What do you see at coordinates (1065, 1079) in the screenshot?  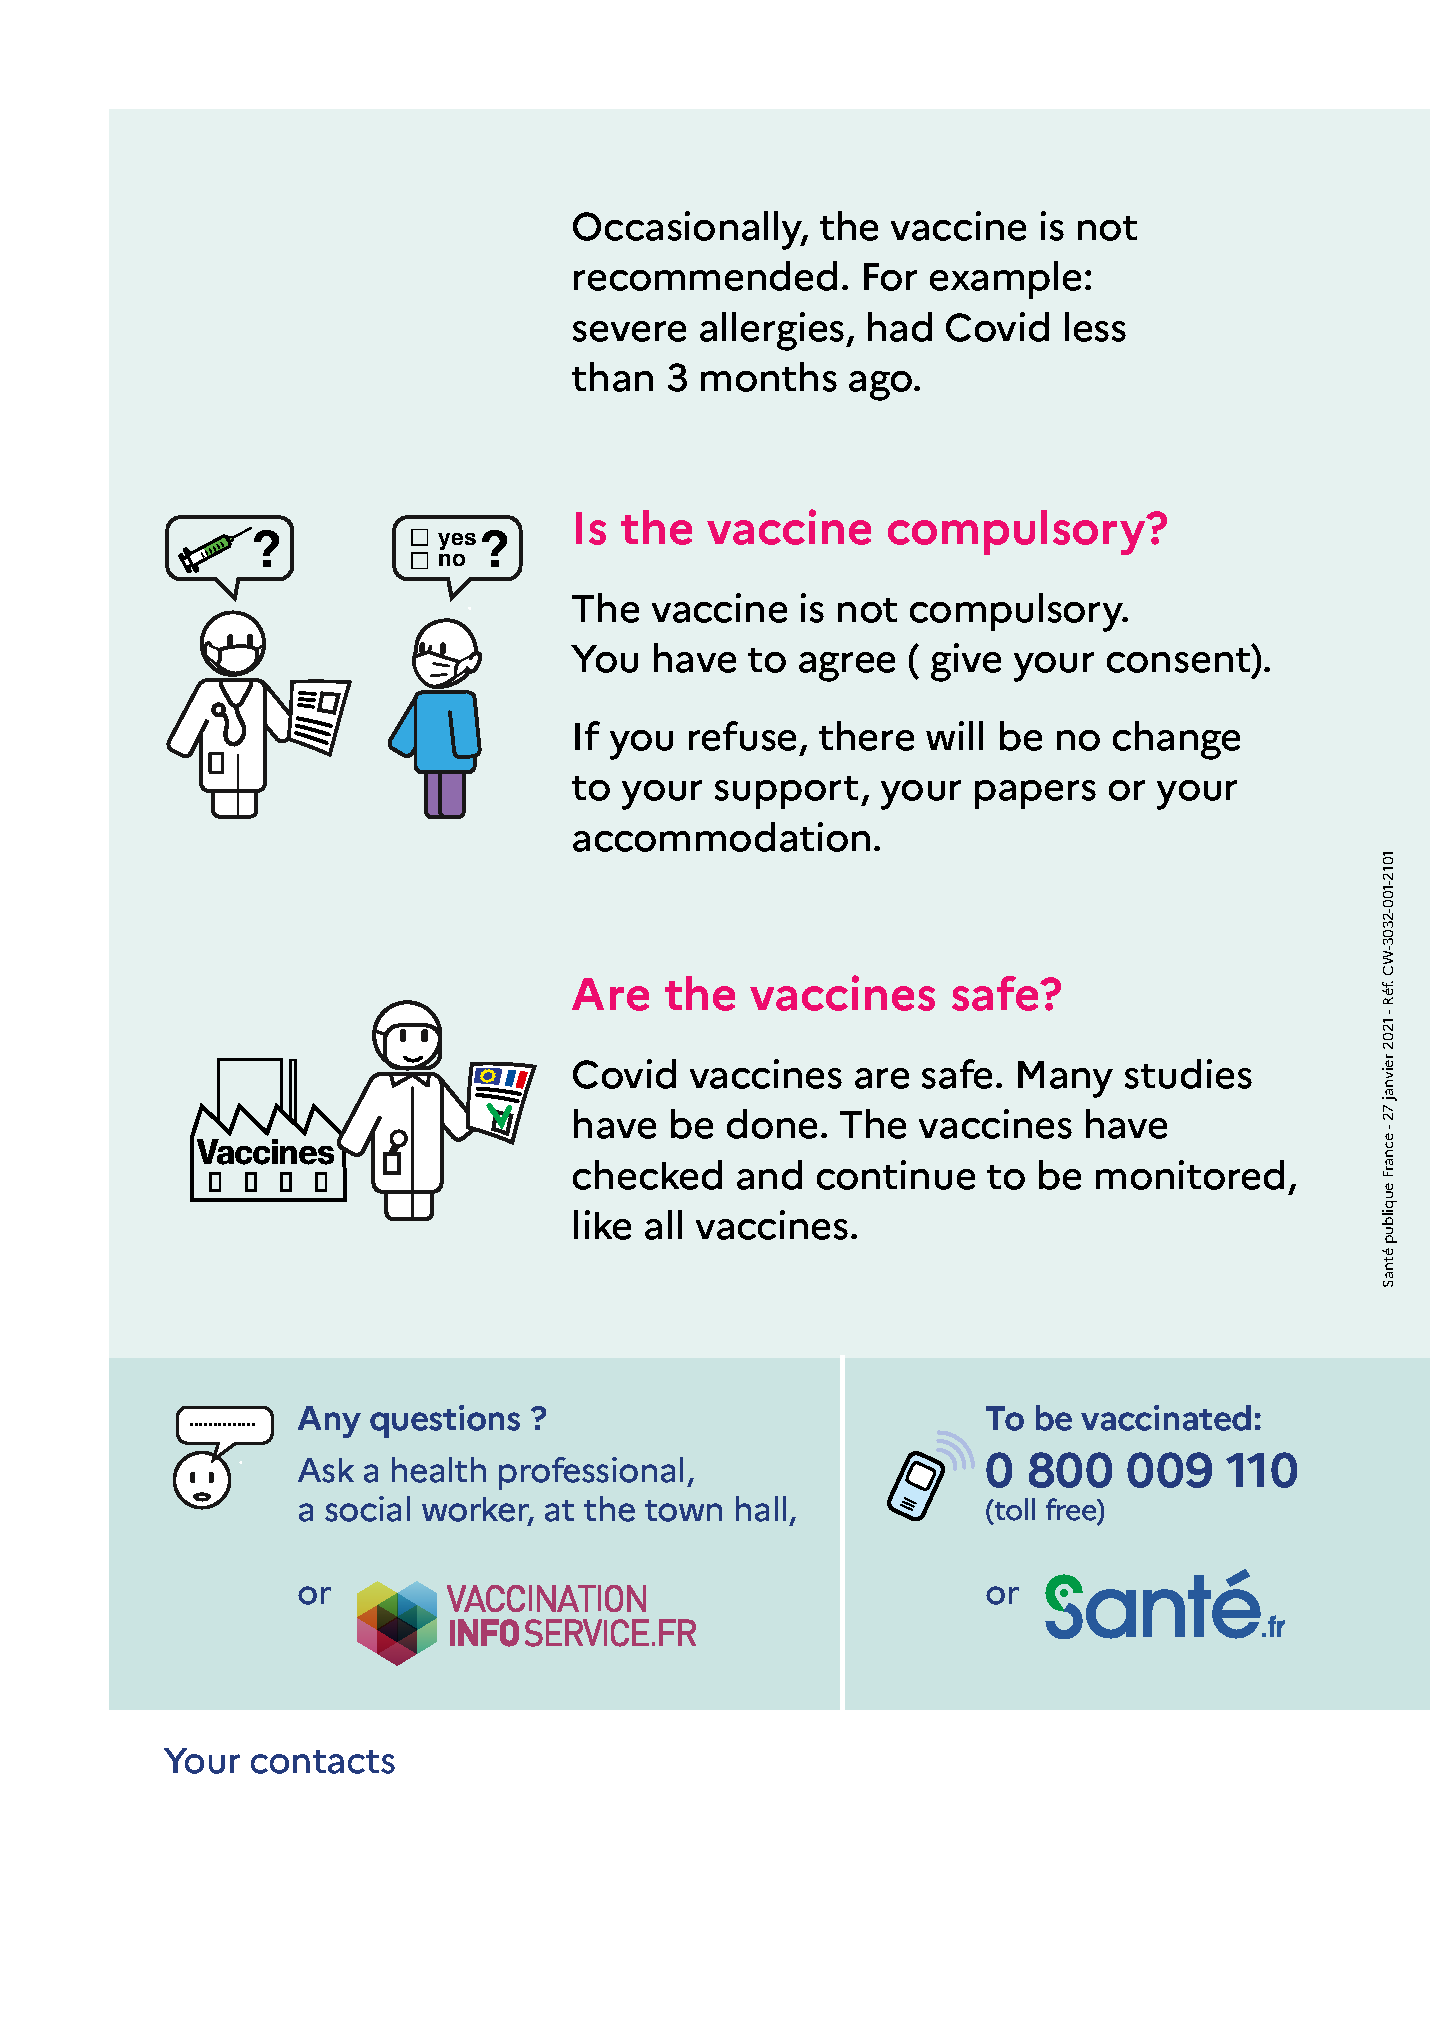 I see `Many` at bounding box center [1065, 1079].
